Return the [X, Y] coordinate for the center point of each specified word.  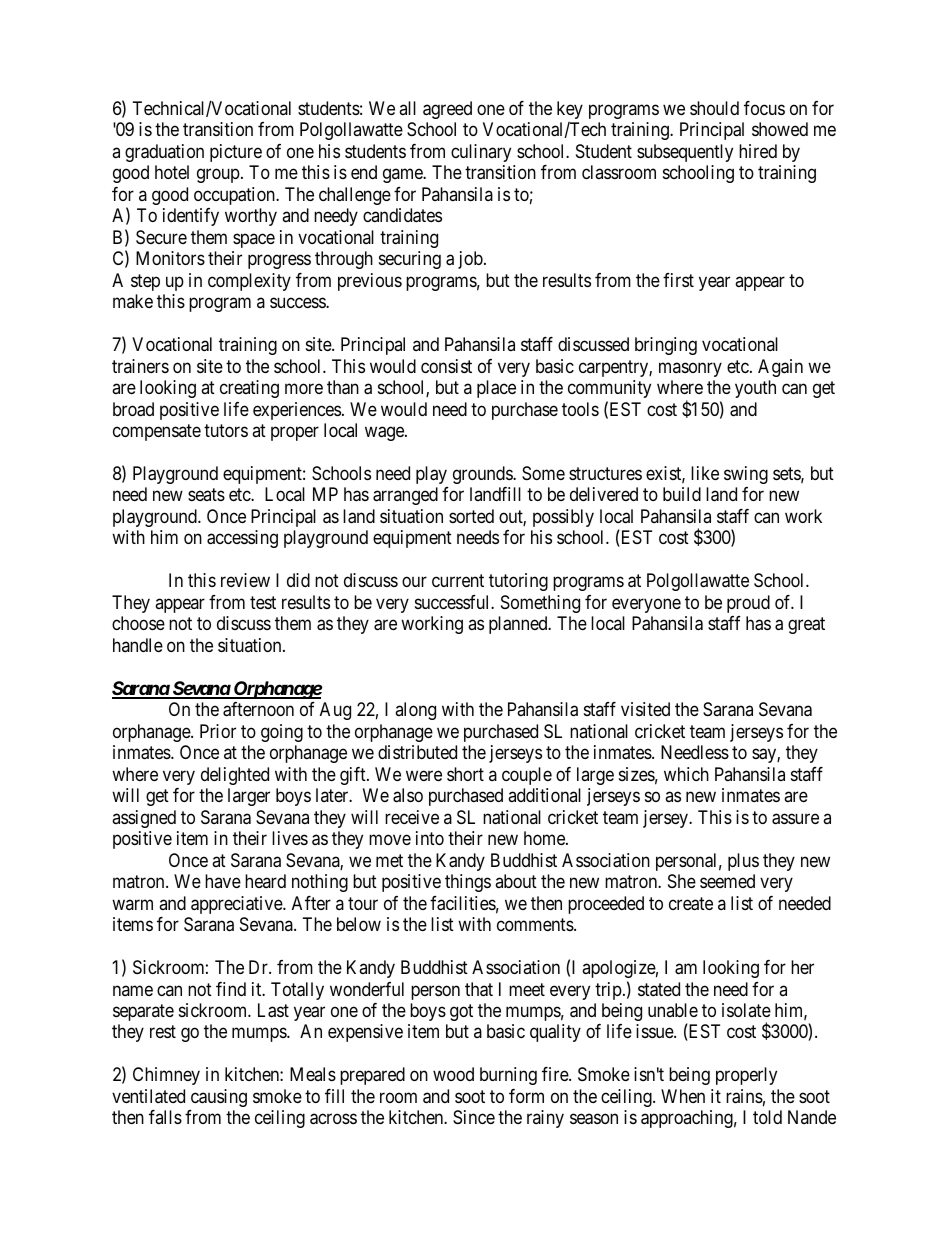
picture [236, 153]
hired [758, 151]
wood [453, 1074]
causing [219, 1098]
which [686, 774]
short [465, 774]
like [705, 473]
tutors [226, 430]
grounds [483, 475]
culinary [481, 153]
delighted [235, 776]
